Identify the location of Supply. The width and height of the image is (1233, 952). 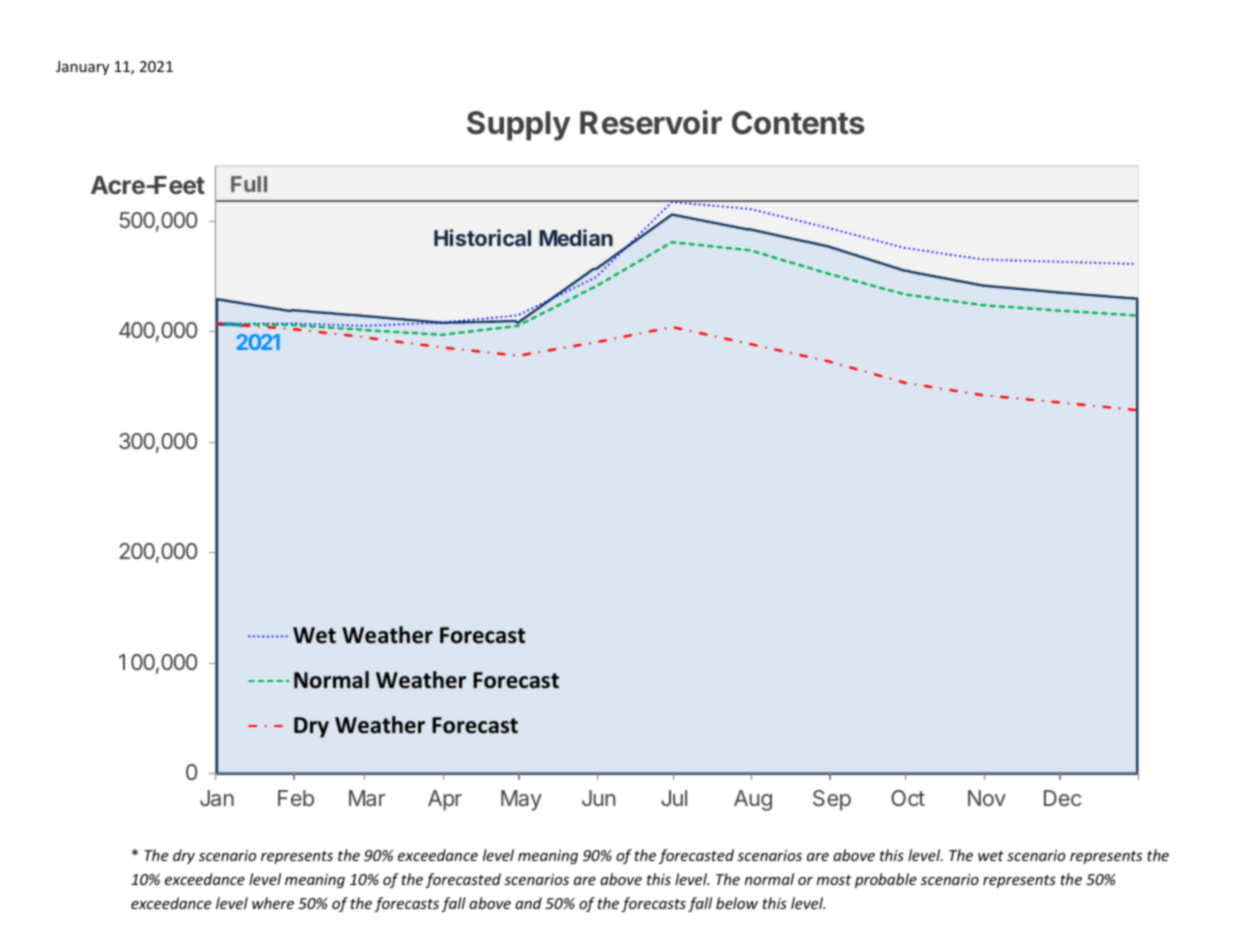
(519, 126).
